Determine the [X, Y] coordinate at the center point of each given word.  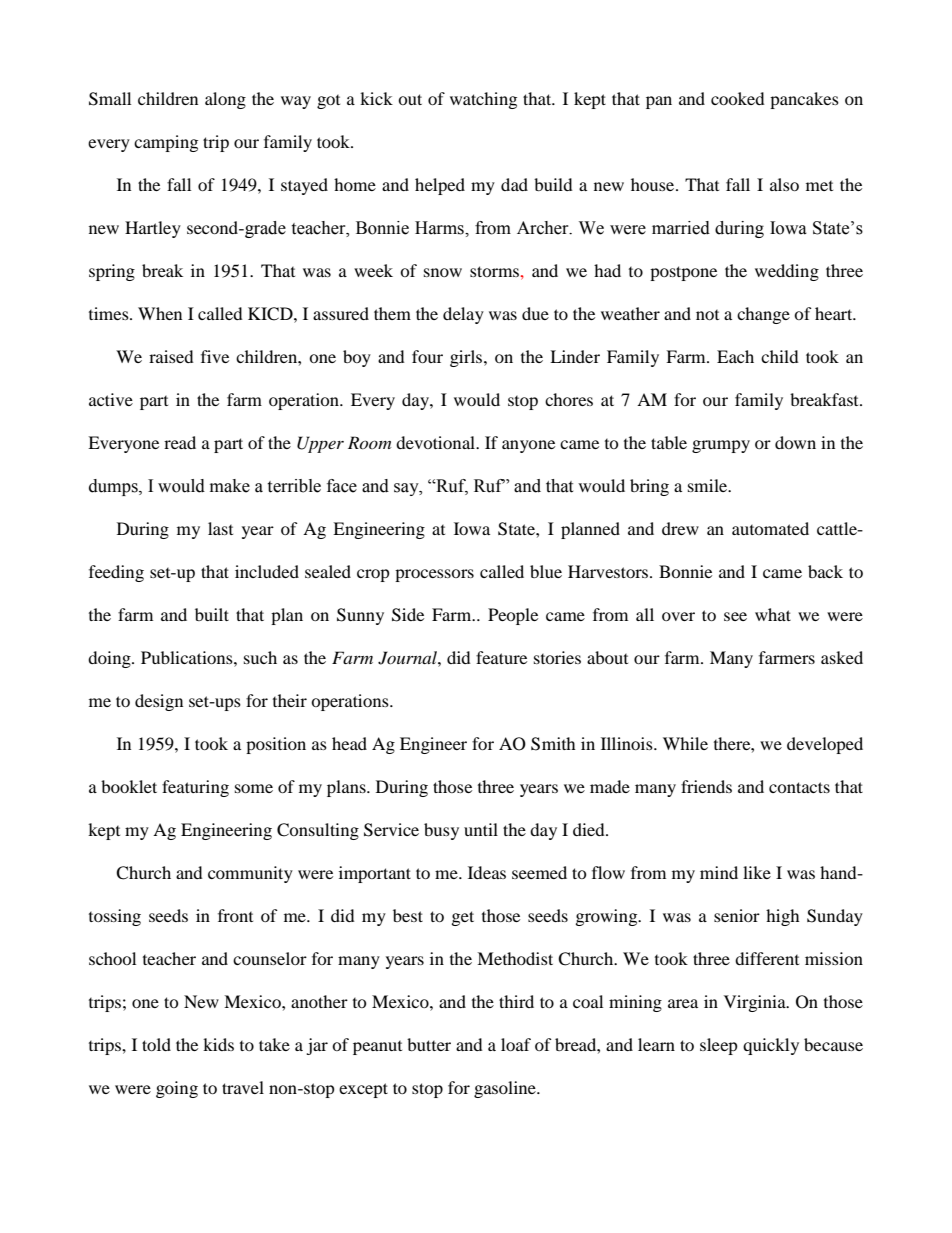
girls [467, 358]
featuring [195, 788]
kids [218, 1044]
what [773, 614]
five [215, 356]
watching [483, 100]
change [763, 315]
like [757, 872]
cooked [738, 98]
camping [166, 143]
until [481, 829]
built [212, 614]
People [513, 616]
